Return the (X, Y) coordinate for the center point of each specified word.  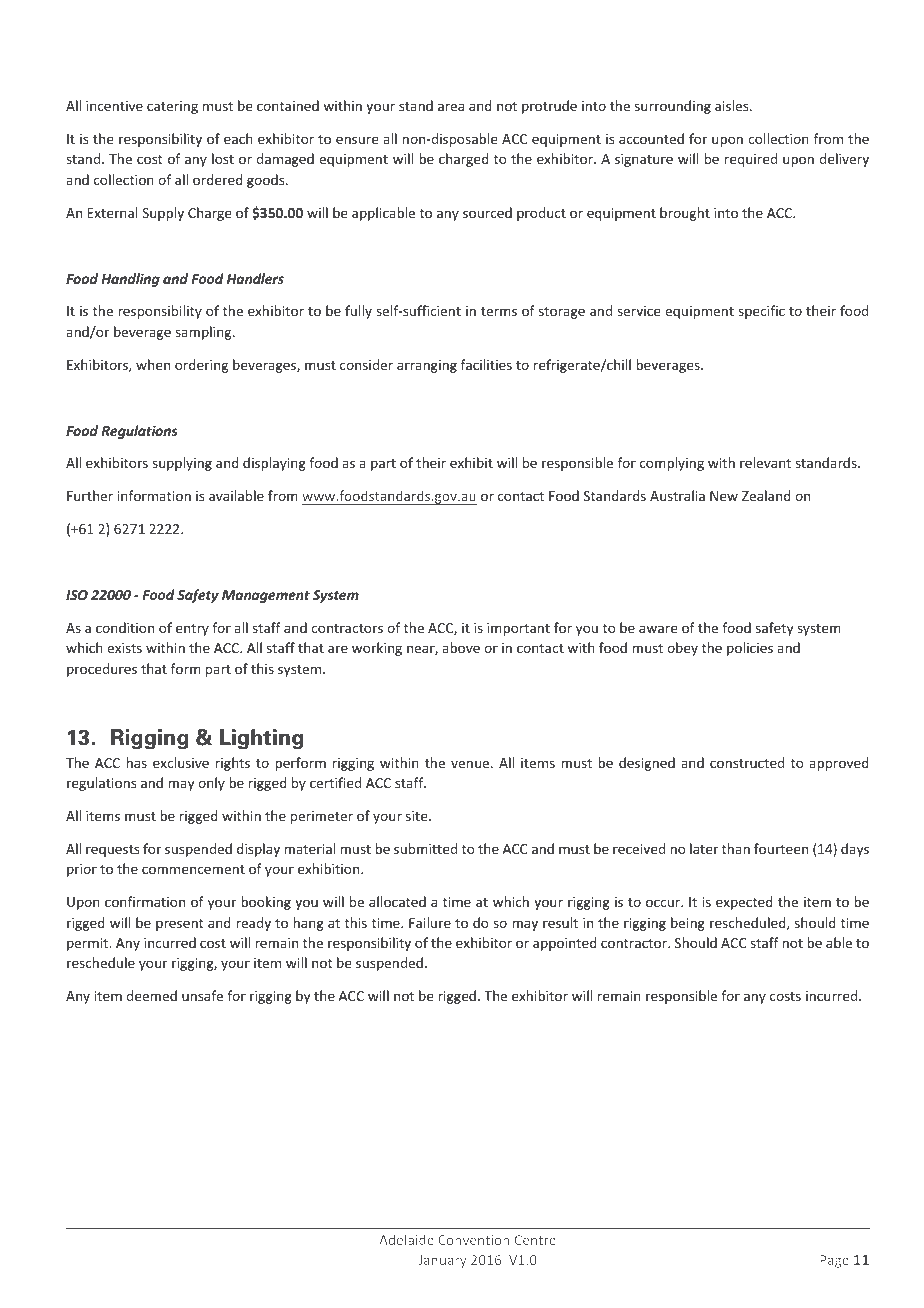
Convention (473, 1240)
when (153, 364)
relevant (765, 462)
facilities (486, 364)
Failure (430, 922)
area (451, 107)
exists (124, 648)
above (461, 647)
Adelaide (406, 1239)
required (751, 160)
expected (744, 903)
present (179, 925)
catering (172, 107)
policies (750, 649)
